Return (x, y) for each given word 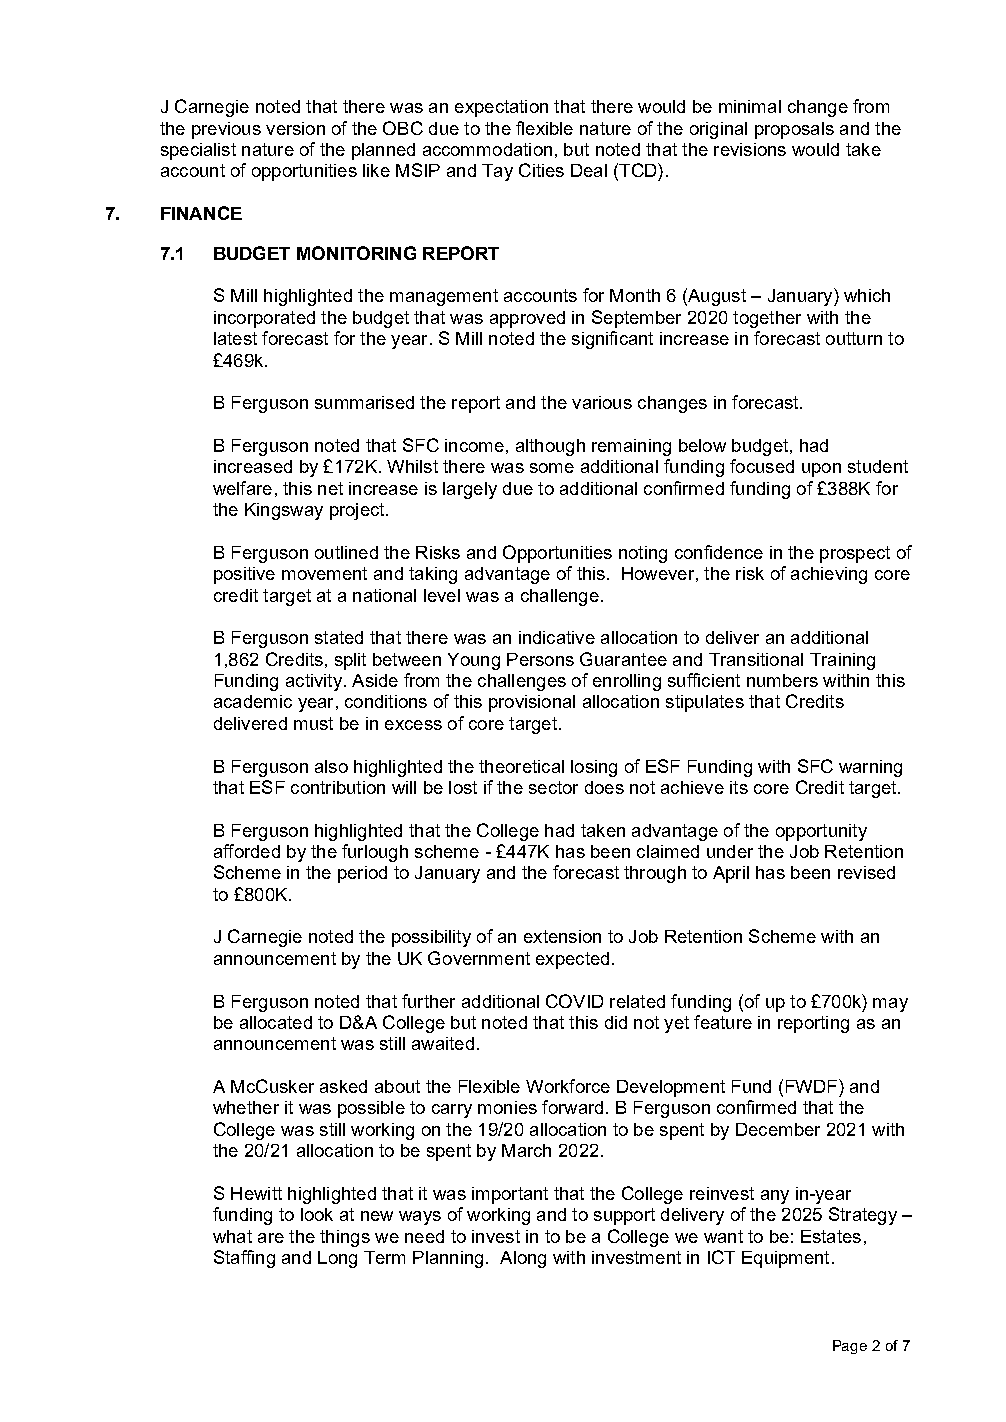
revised (866, 872)
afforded (247, 851)
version (295, 128)
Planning (448, 1259)
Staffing (244, 1259)
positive (244, 575)
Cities (541, 170)
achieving (829, 575)
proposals (794, 130)
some (552, 468)
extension (562, 936)
